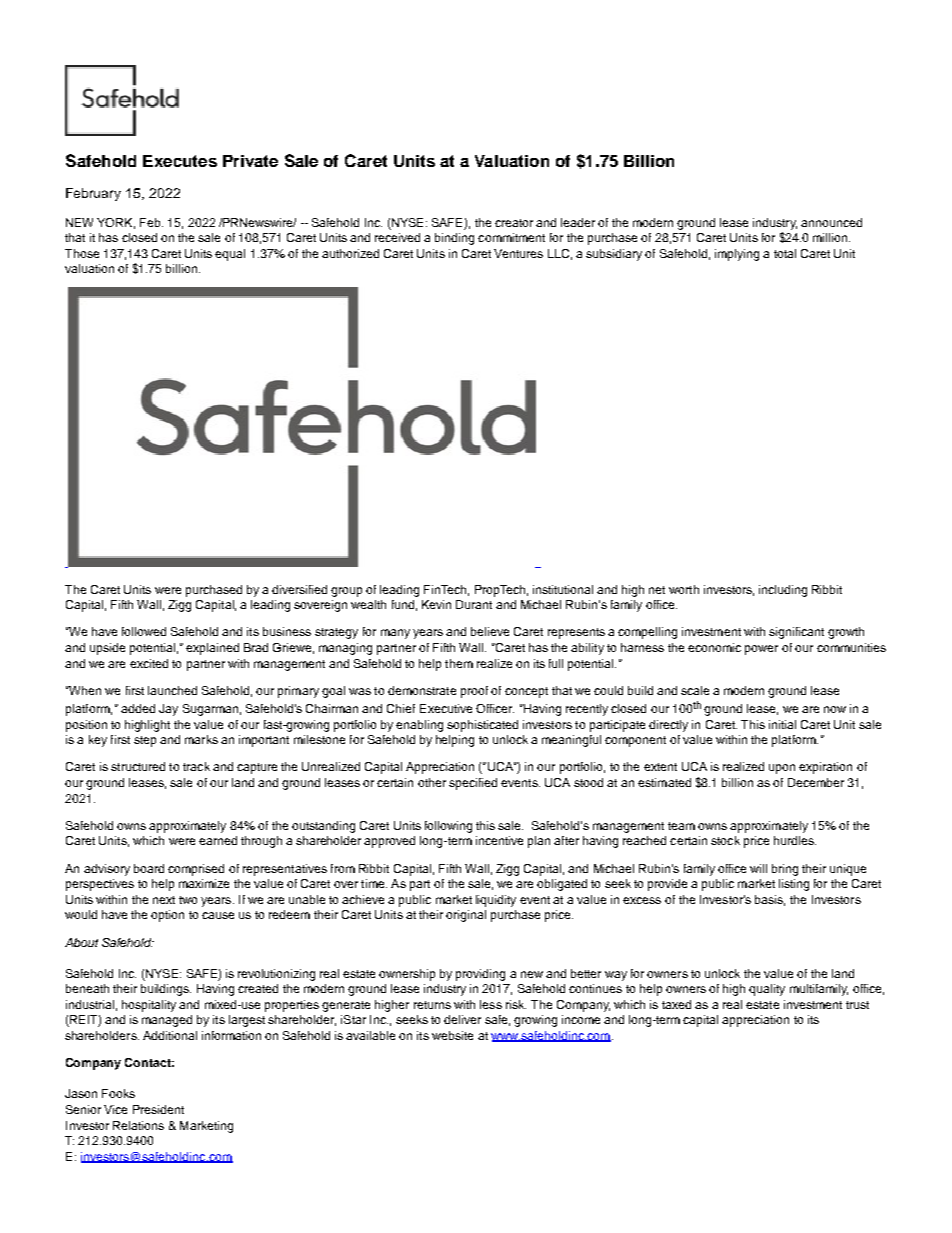  What do you see at coordinates (474, 604) in the screenshot?
I see `Durant` at bounding box center [474, 604].
